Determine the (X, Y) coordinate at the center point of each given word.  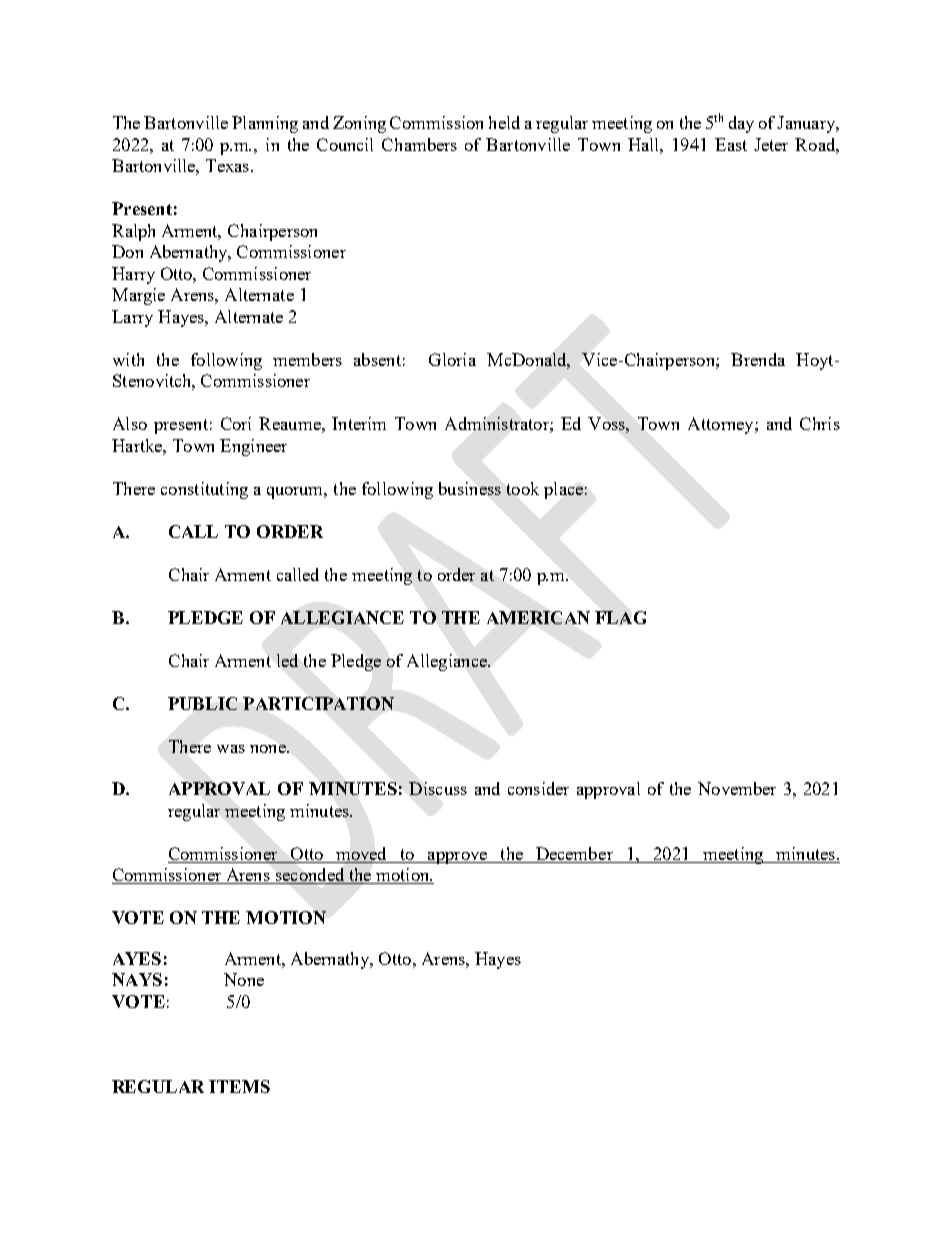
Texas (229, 165)
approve (457, 858)
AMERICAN (538, 617)
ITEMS (239, 1086)
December (574, 855)
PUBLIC (202, 703)
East (731, 144)
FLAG (620, 617)
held (504, 122)
